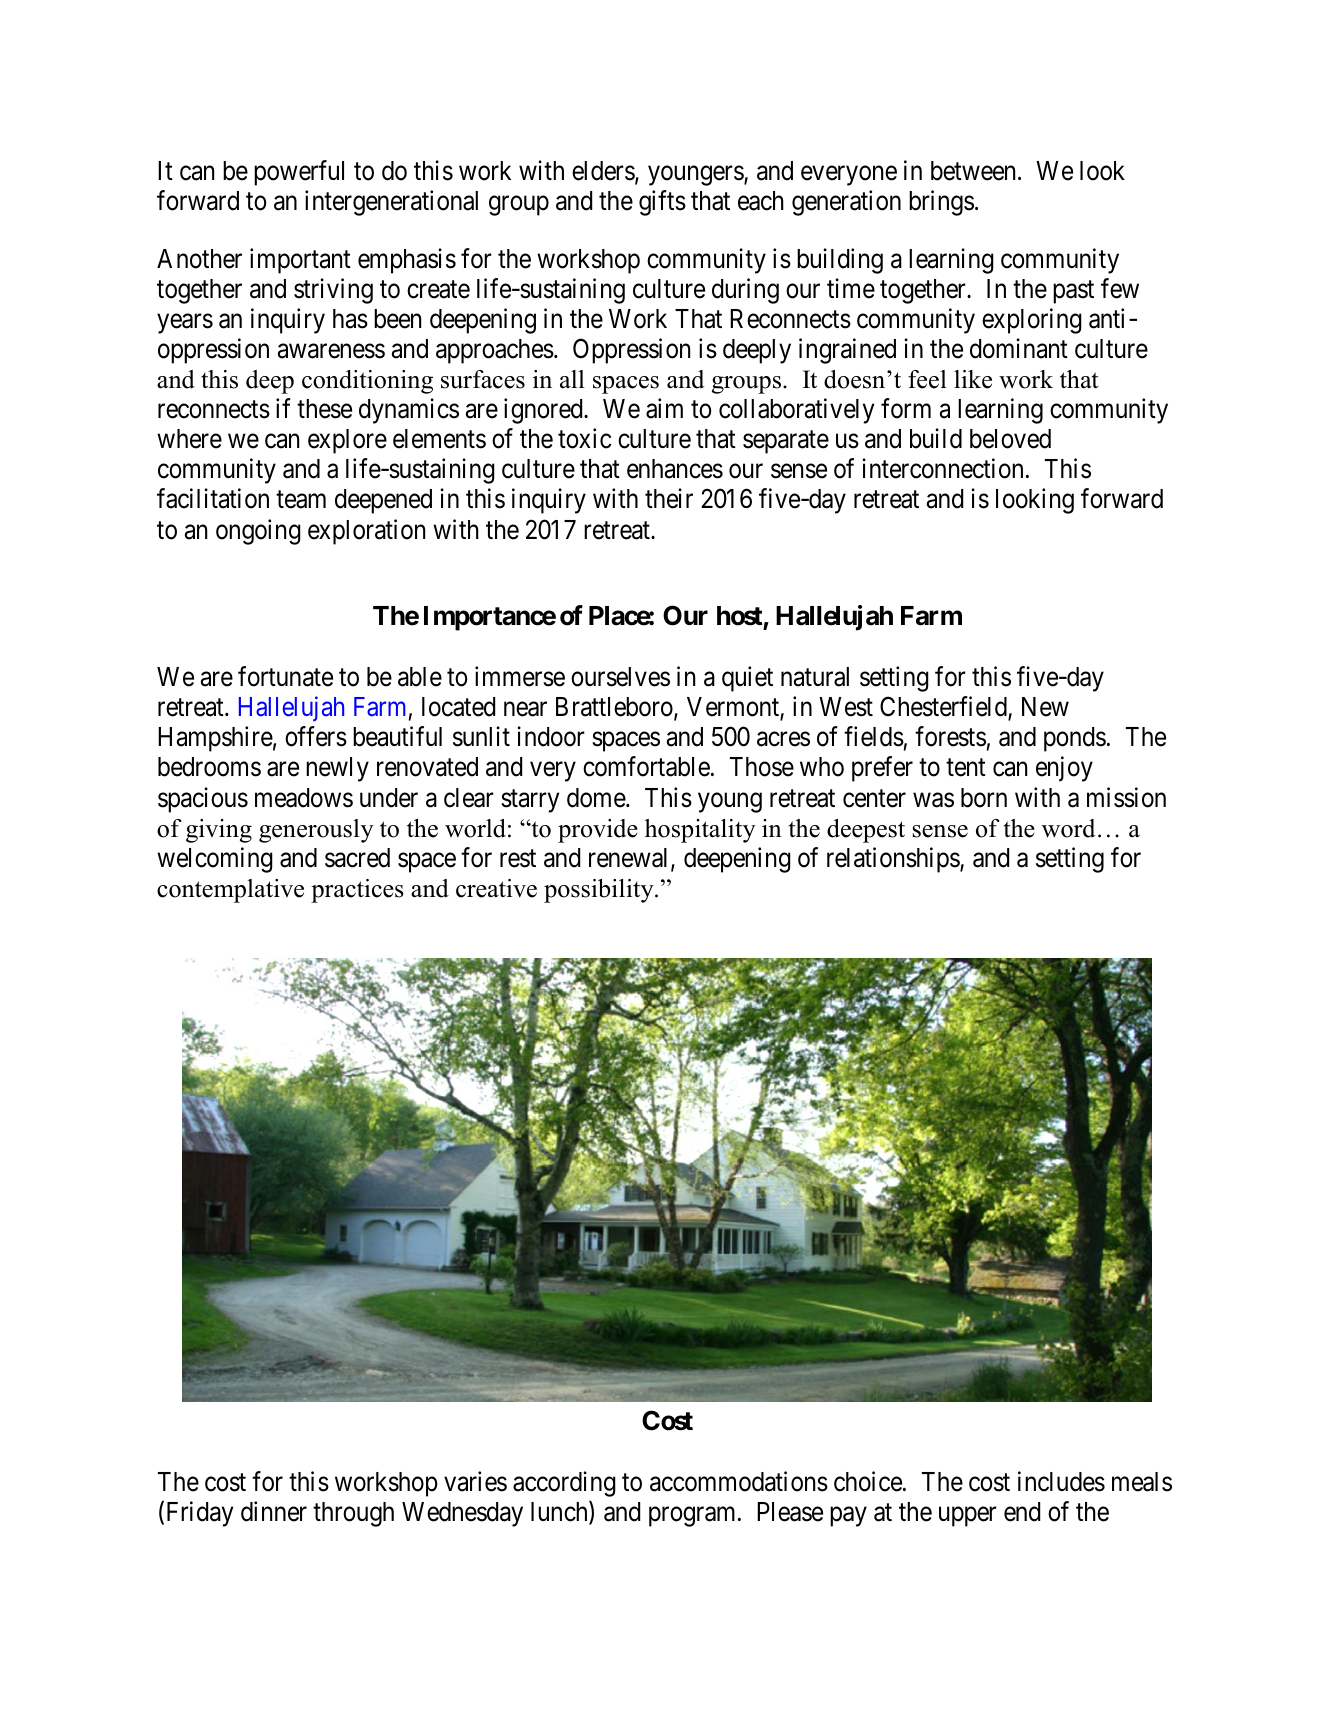 The image size is (1334, 1727). I want to click on between, so click(975, 171).
